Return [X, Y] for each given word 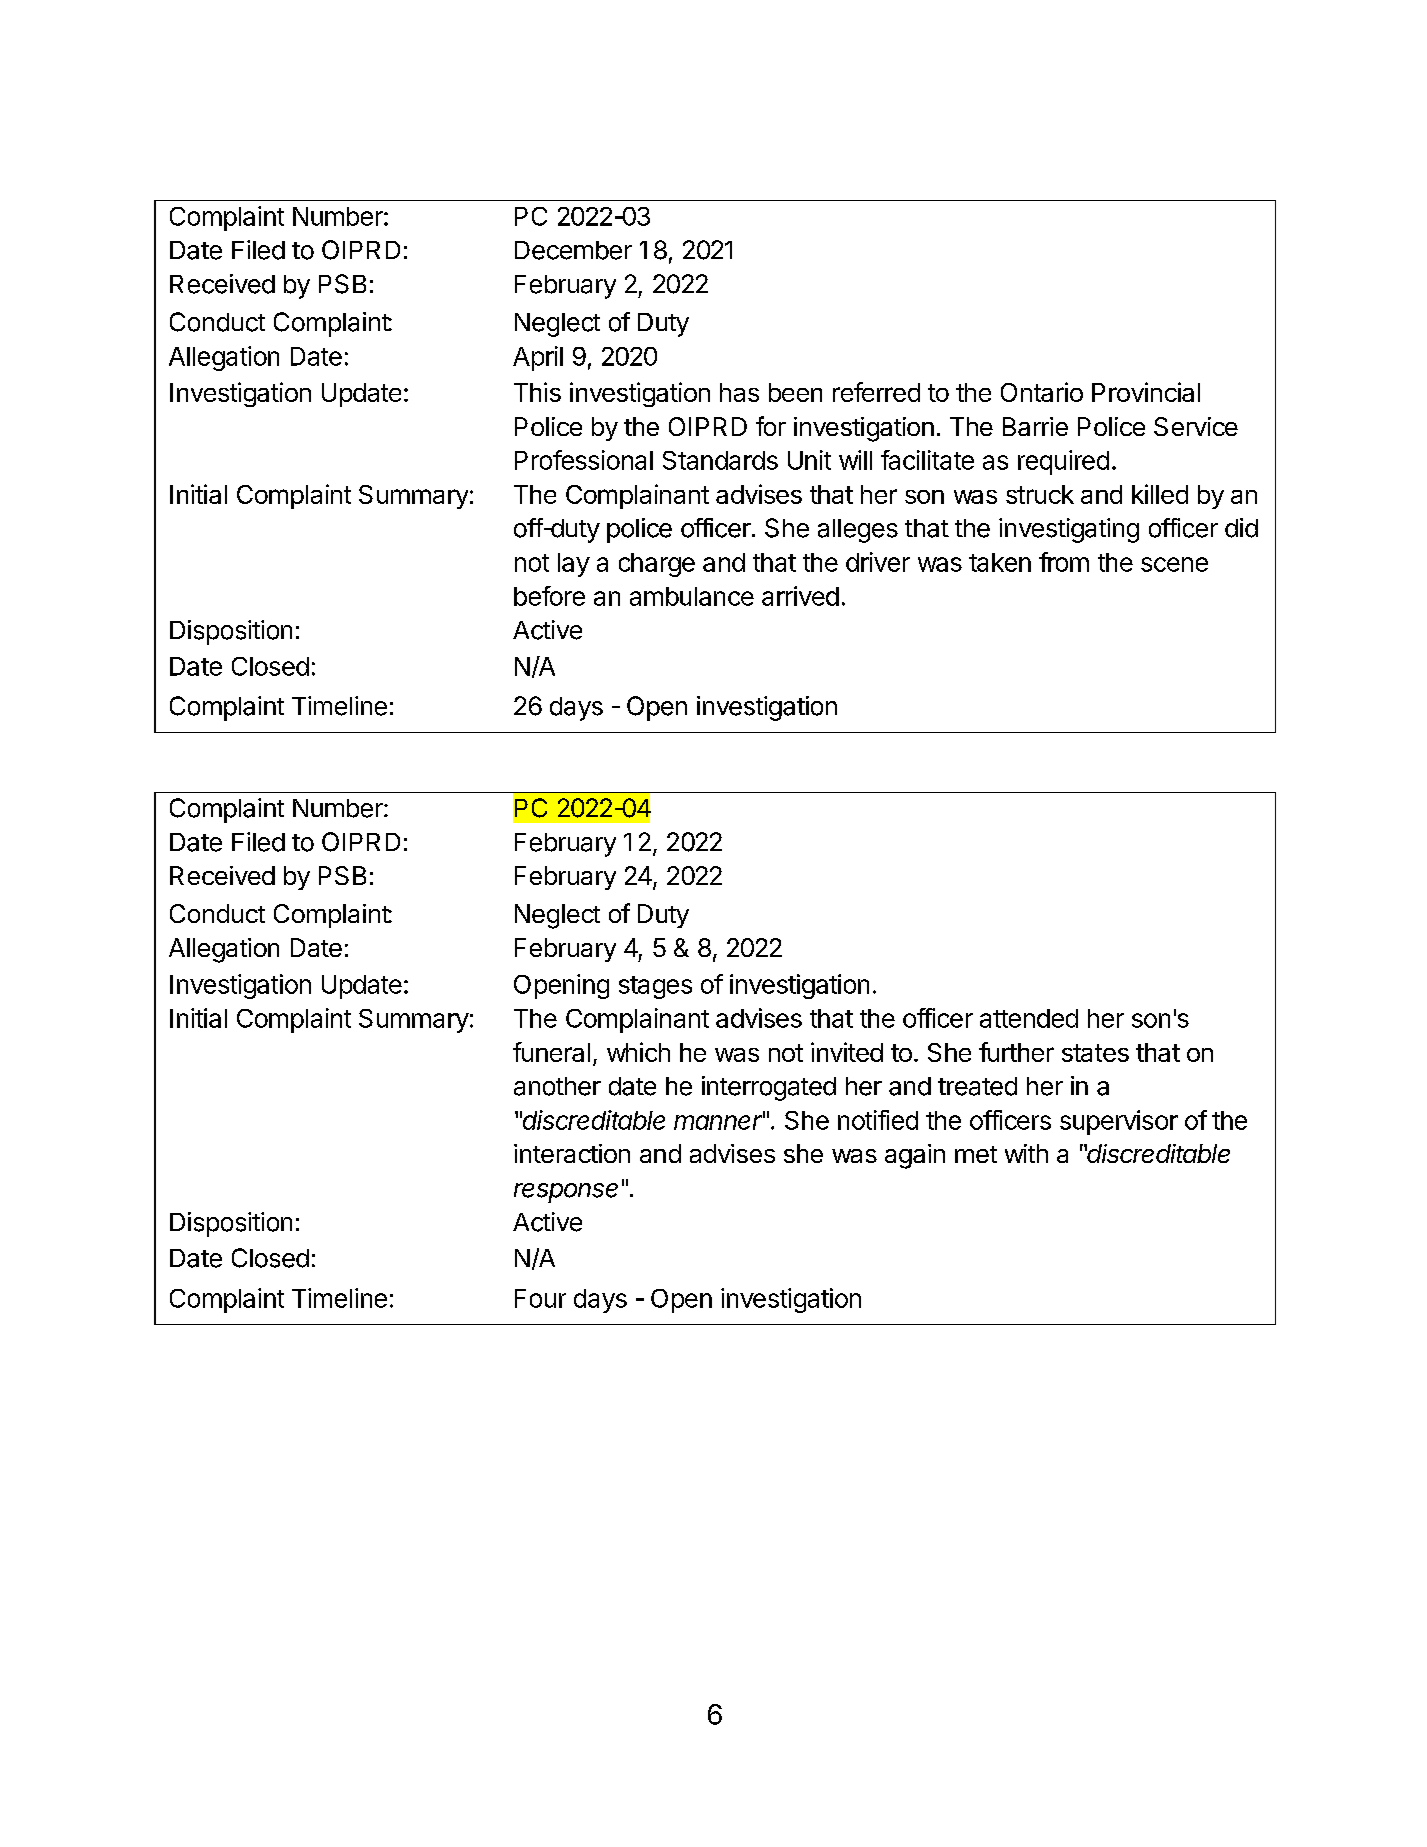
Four [540, 1298]
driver [878, 562]
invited [847, 1052]
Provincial [1146, 392]
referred [876, 392]
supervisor [1119, 1122]
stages [655, 987]
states [1095, 1053]
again [915, 1156]
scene [1174, 564]
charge [657, 565]
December [573, 250]
